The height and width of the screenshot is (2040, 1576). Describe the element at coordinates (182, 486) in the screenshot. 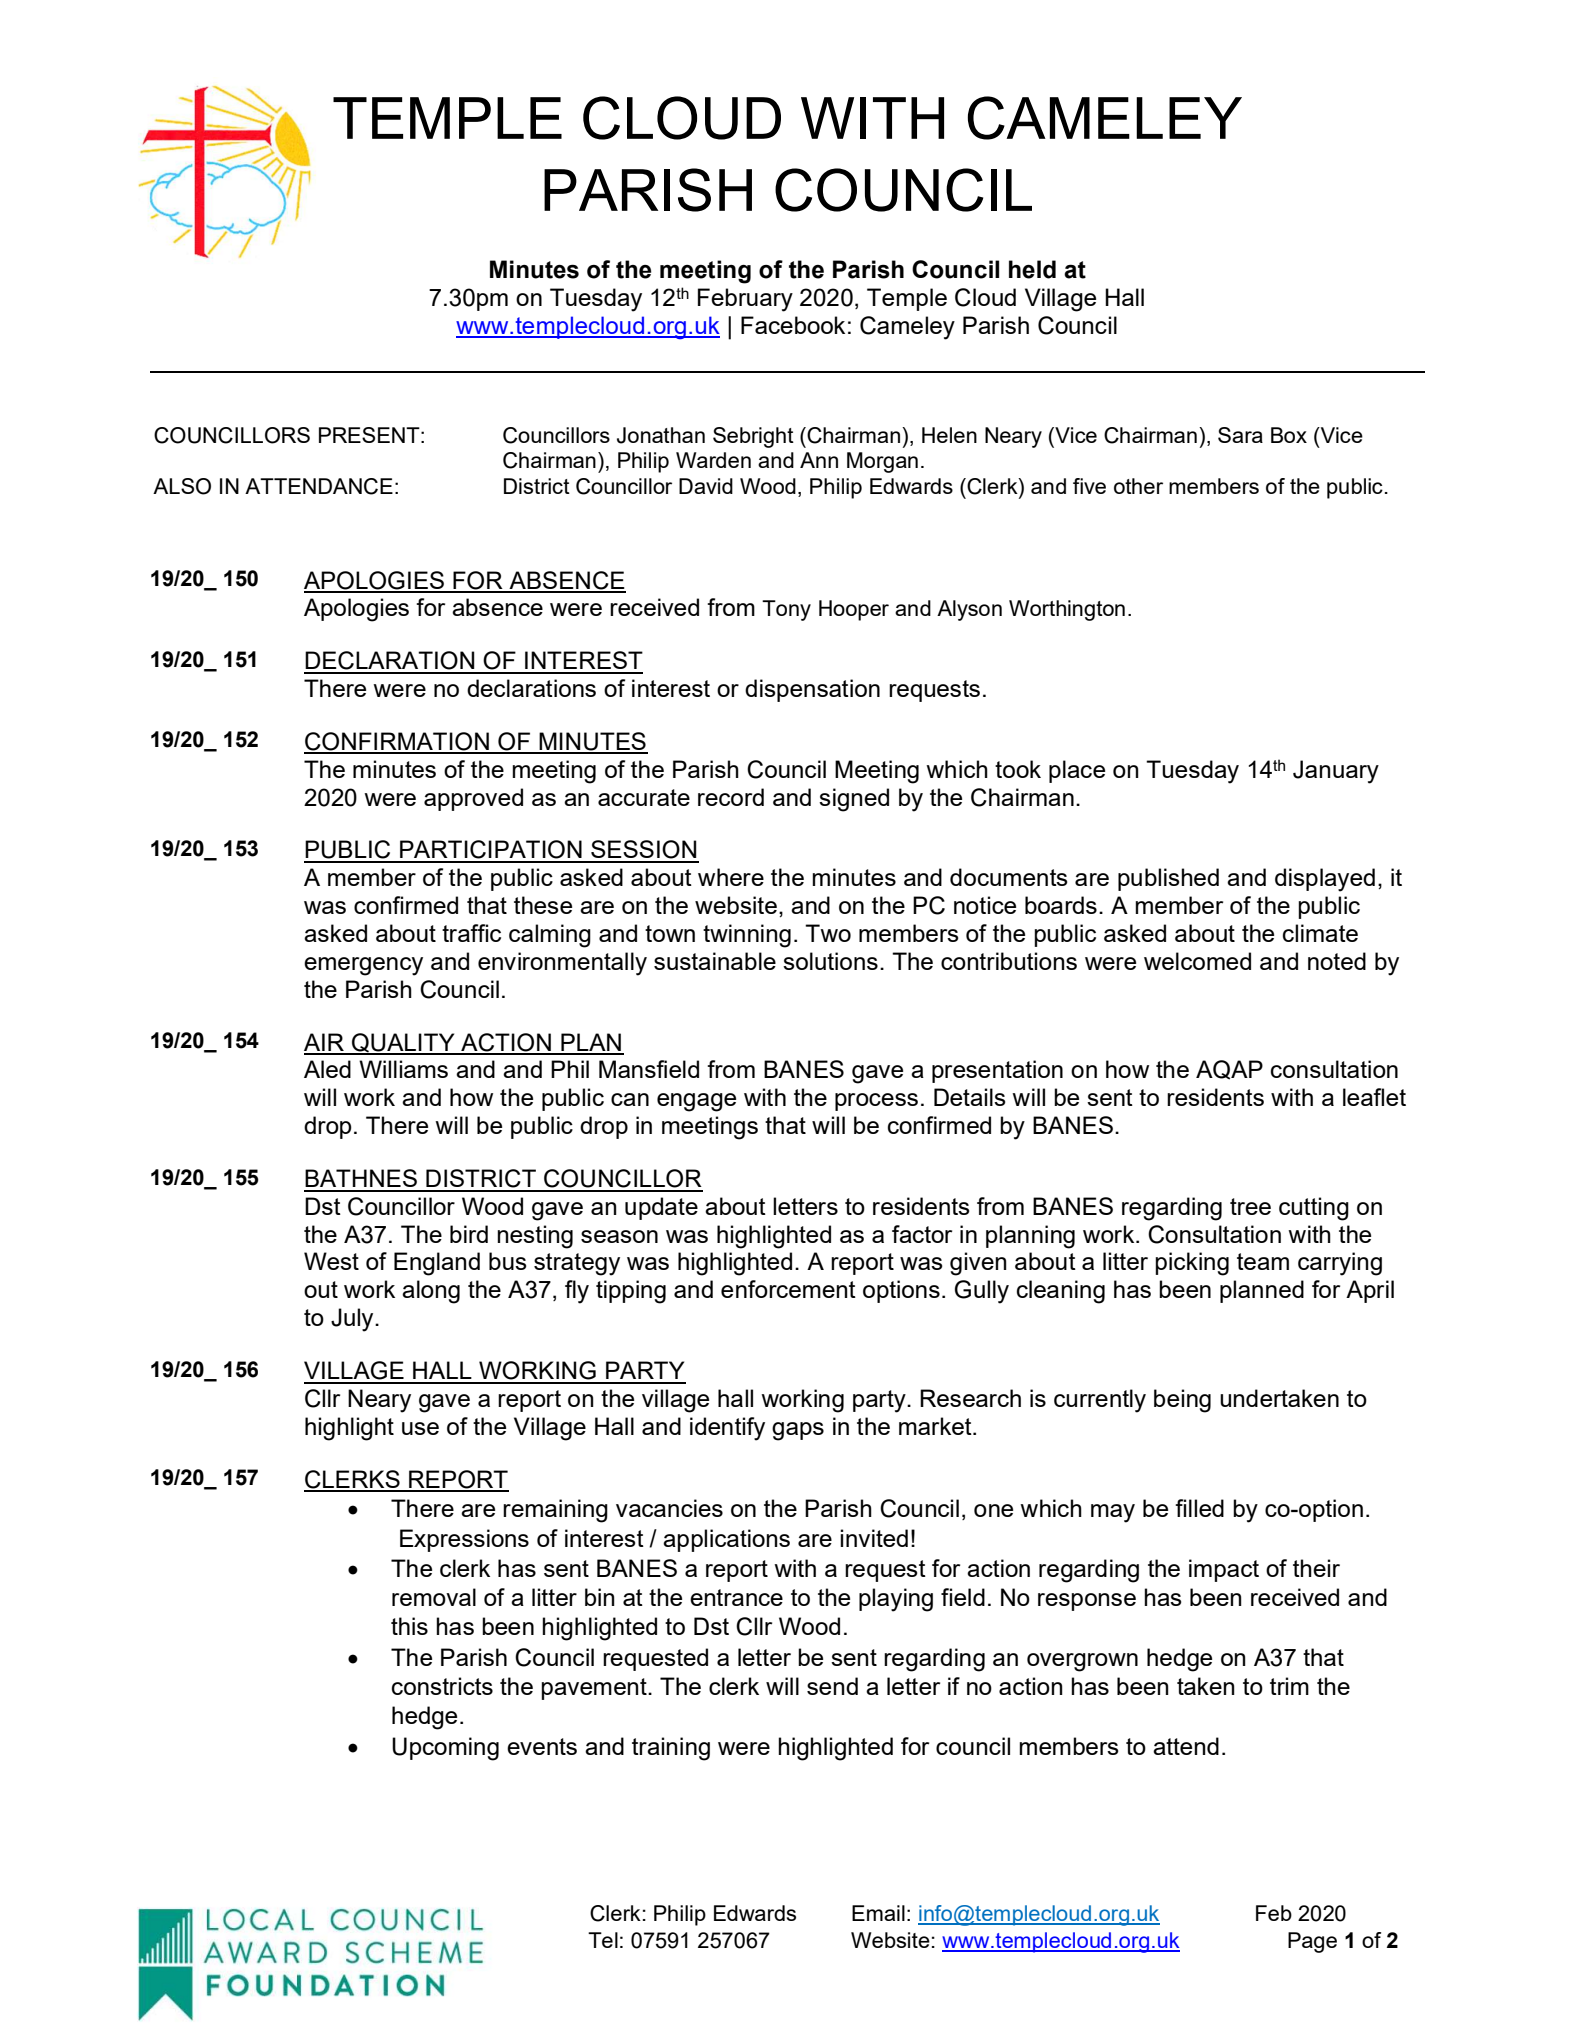

I see `ALSO` at that location.
